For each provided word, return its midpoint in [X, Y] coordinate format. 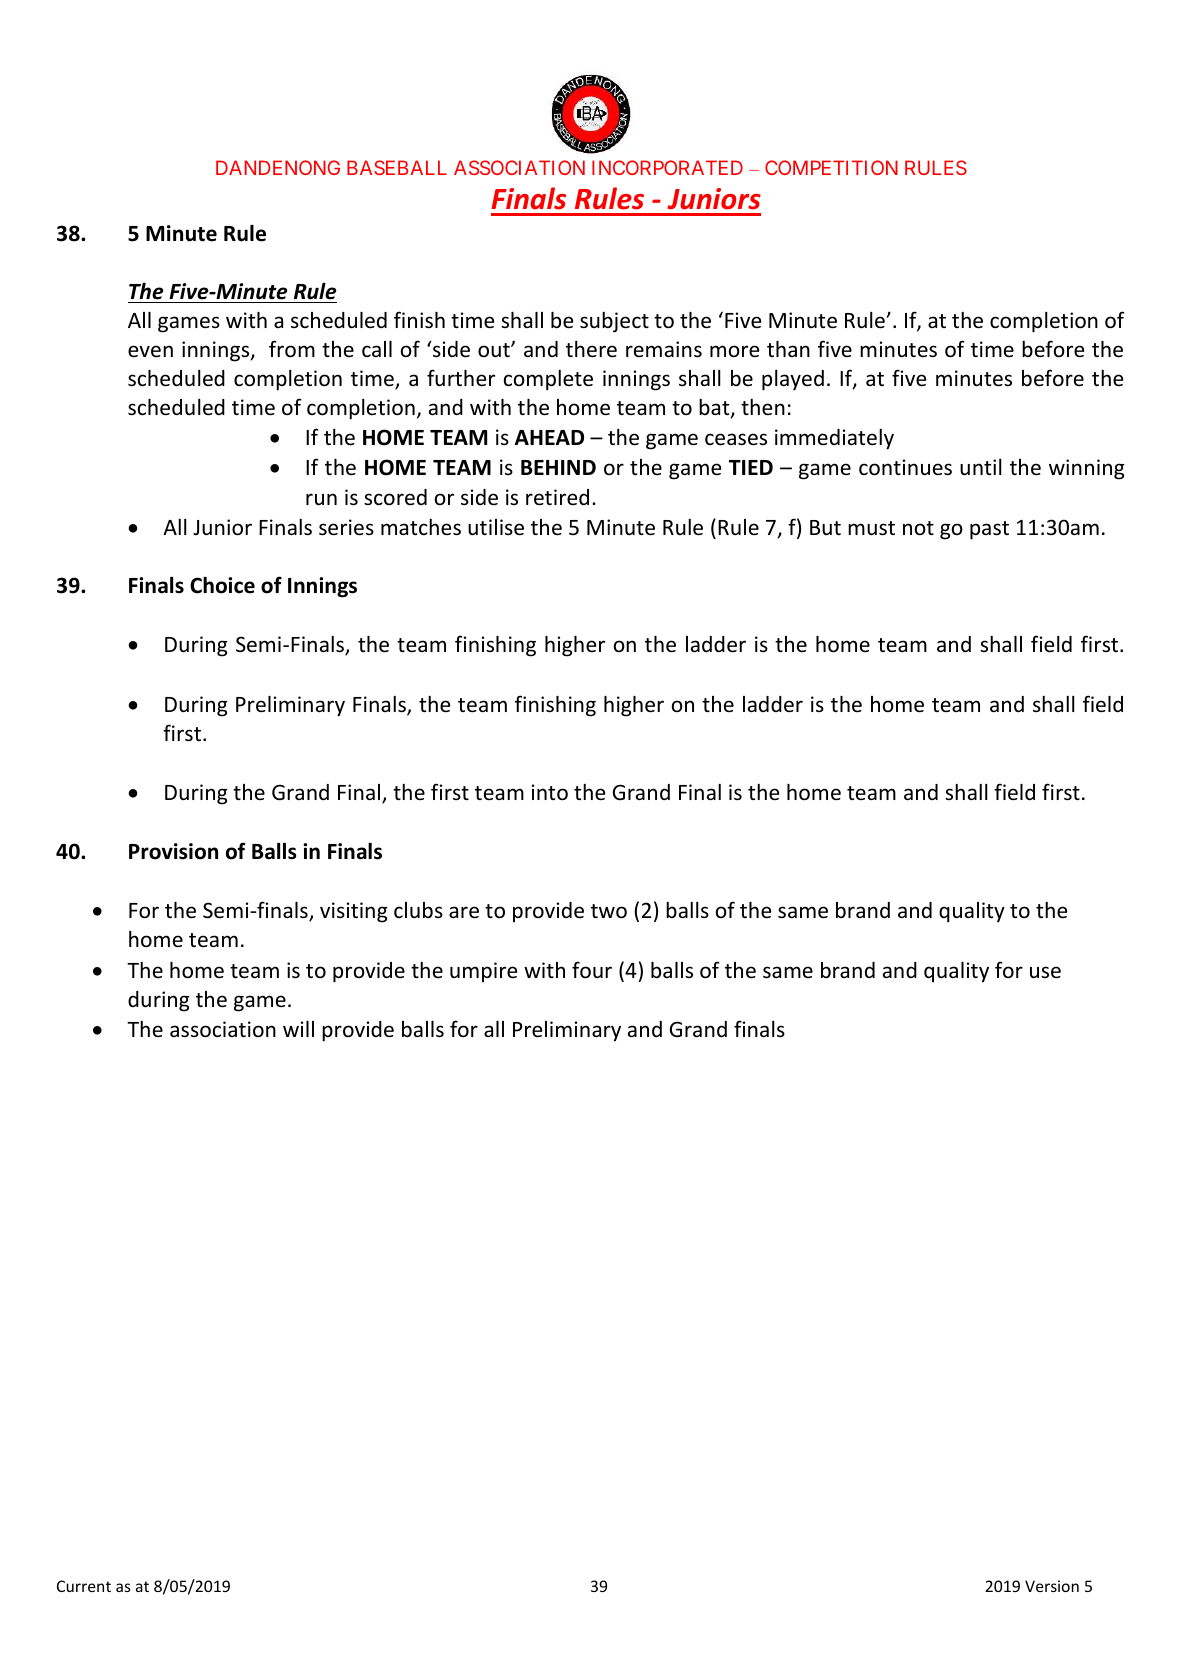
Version [1052, 1586]
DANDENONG [278, 167]
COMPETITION [831, 167]
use [1045, 972]
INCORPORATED [667, 167]
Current [84, 1586]
